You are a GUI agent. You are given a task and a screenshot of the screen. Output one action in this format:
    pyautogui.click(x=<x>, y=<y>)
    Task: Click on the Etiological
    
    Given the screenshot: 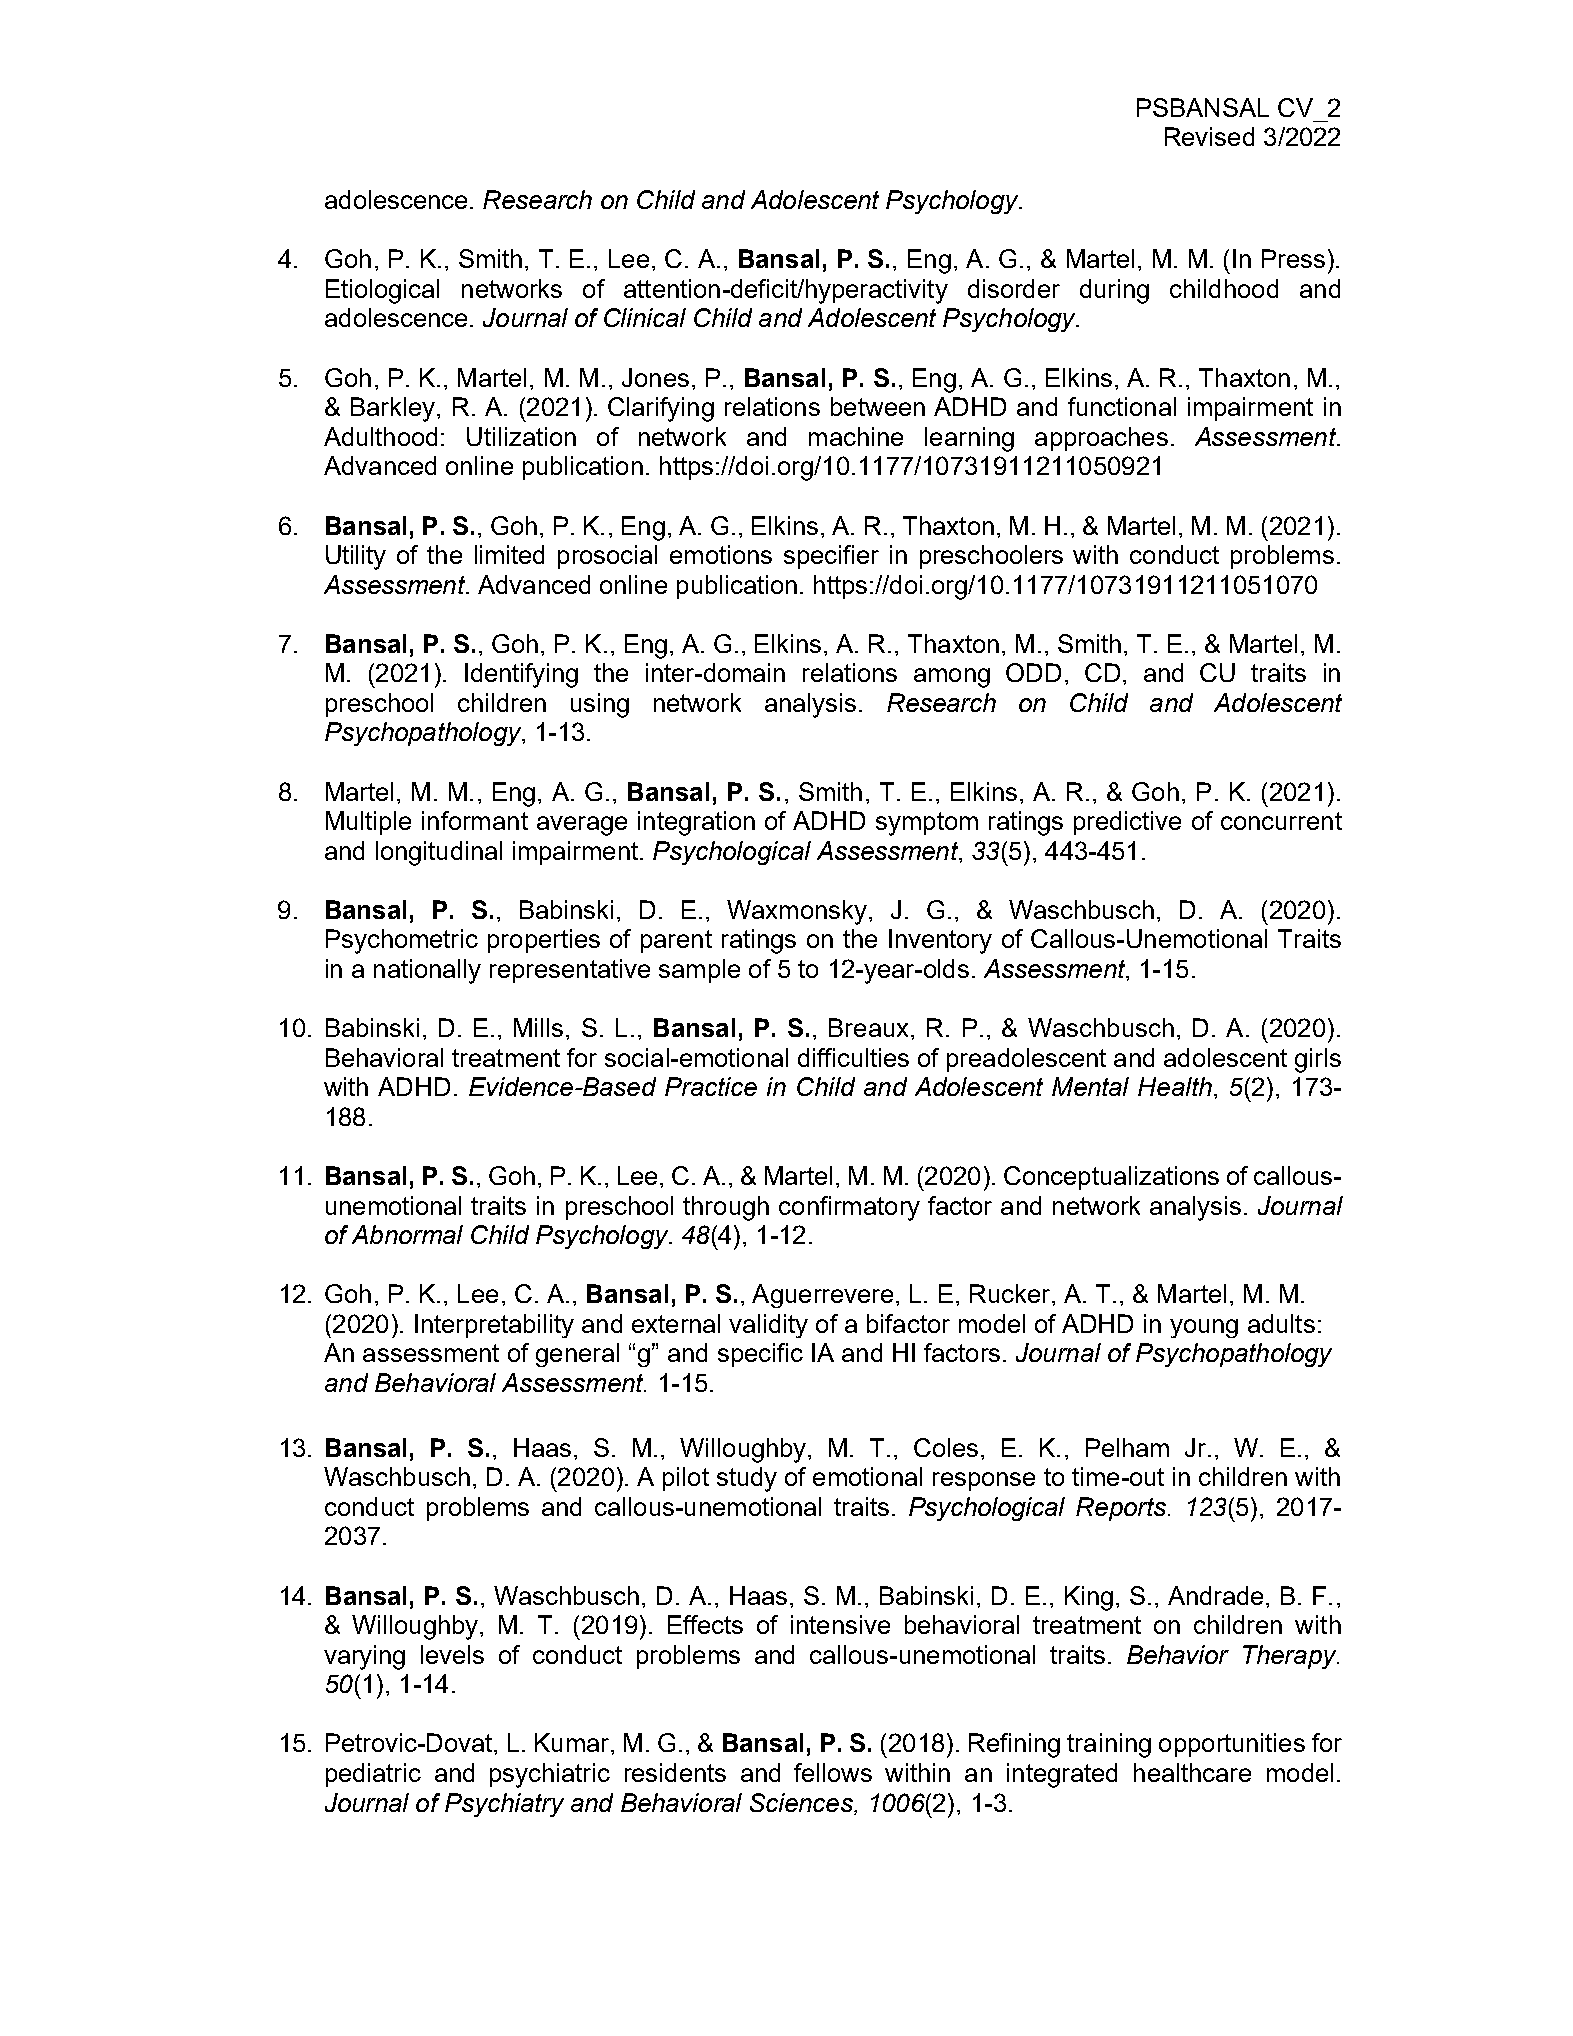 What is the action you would take?
    pyautogui.click(x=382, y=291)
